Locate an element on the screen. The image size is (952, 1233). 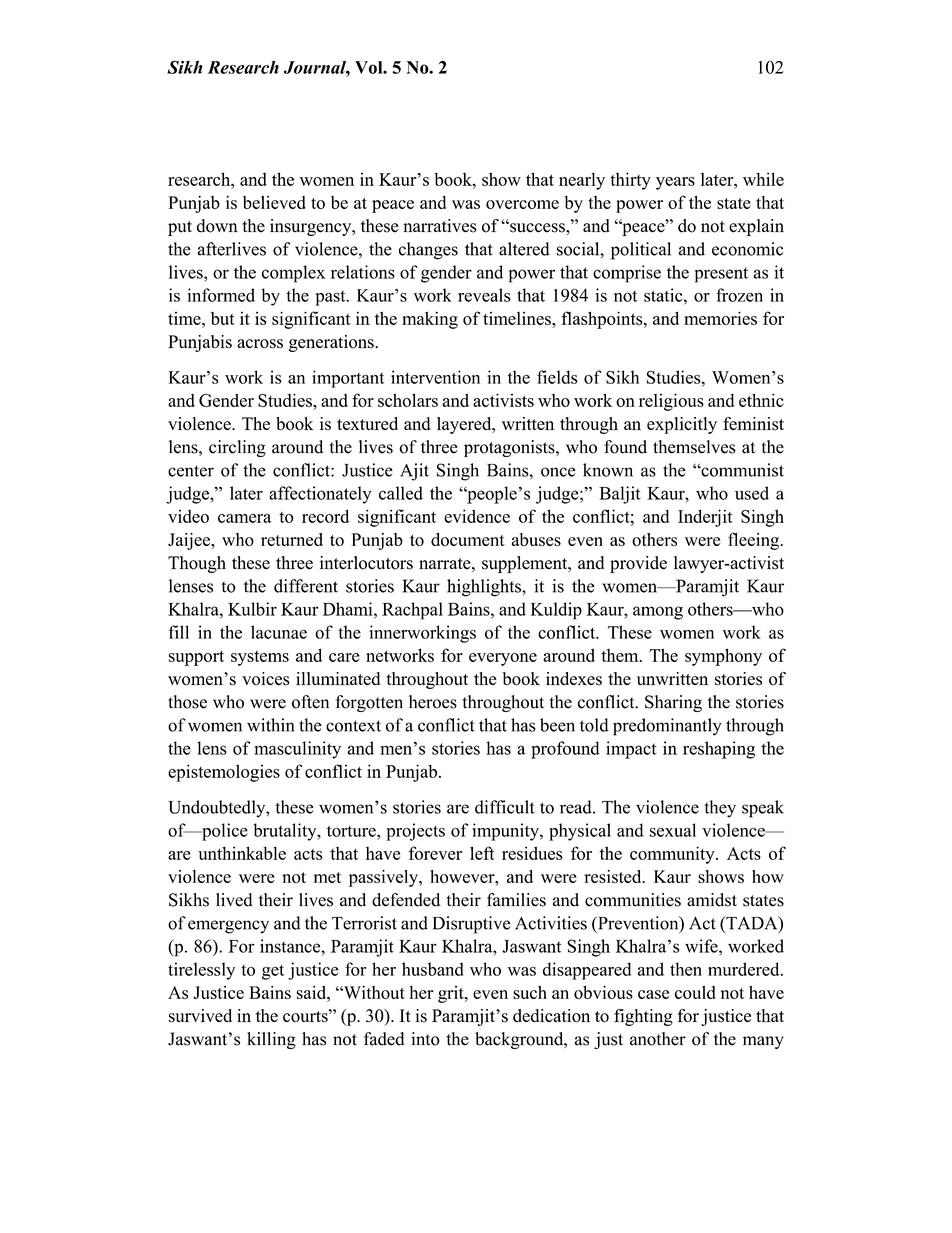
protagonists is located at coordinates (510, 448).
